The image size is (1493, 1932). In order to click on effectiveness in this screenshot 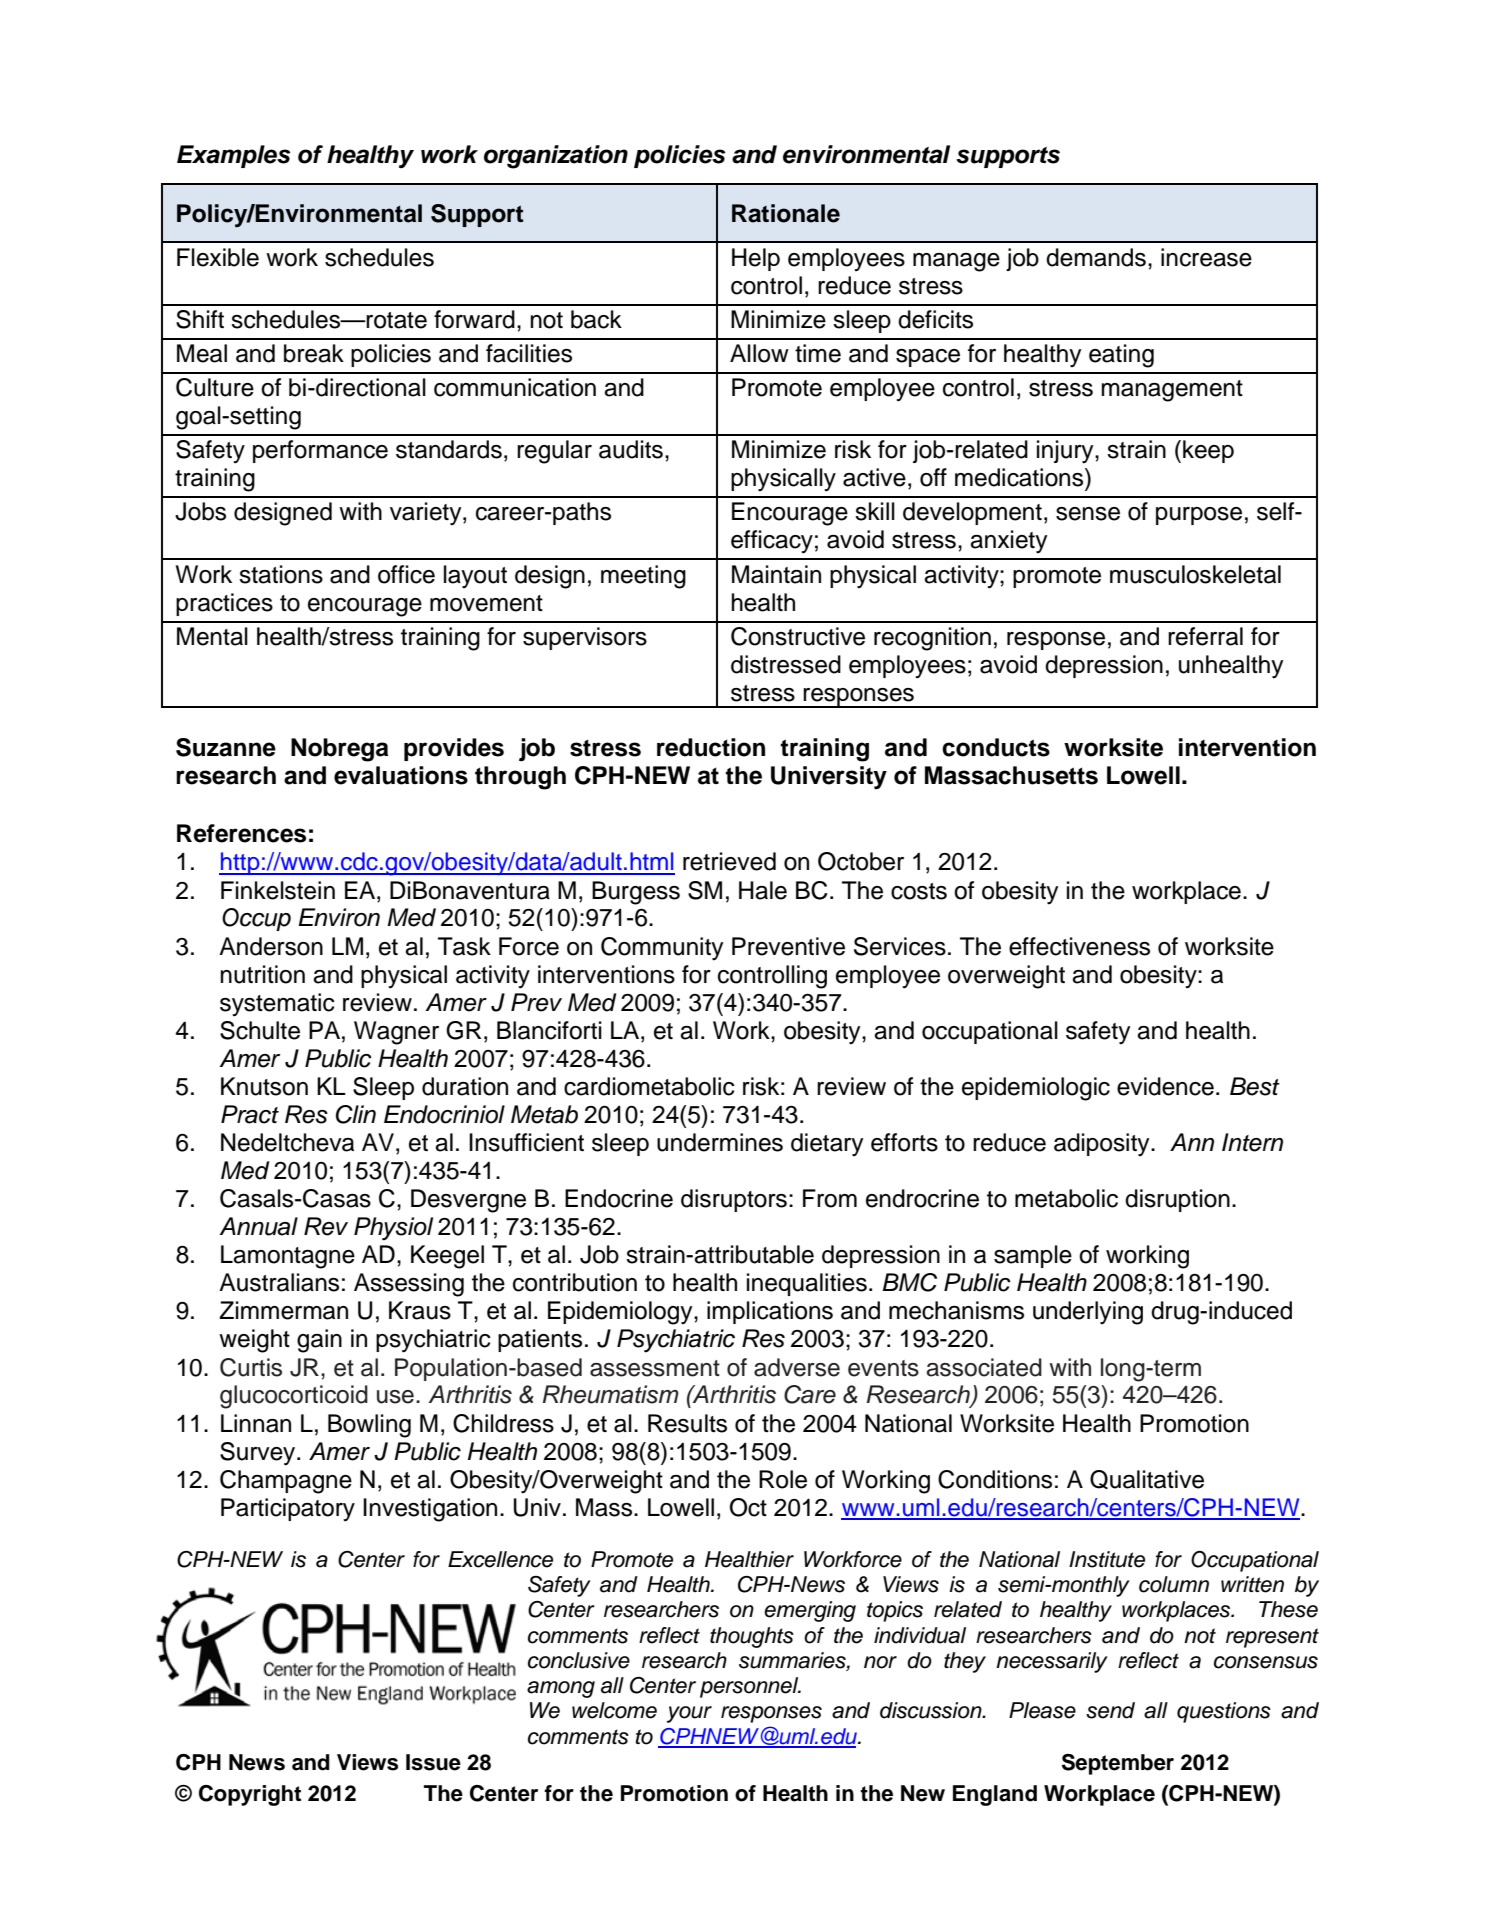, I will do `click(1079, 946)`.
